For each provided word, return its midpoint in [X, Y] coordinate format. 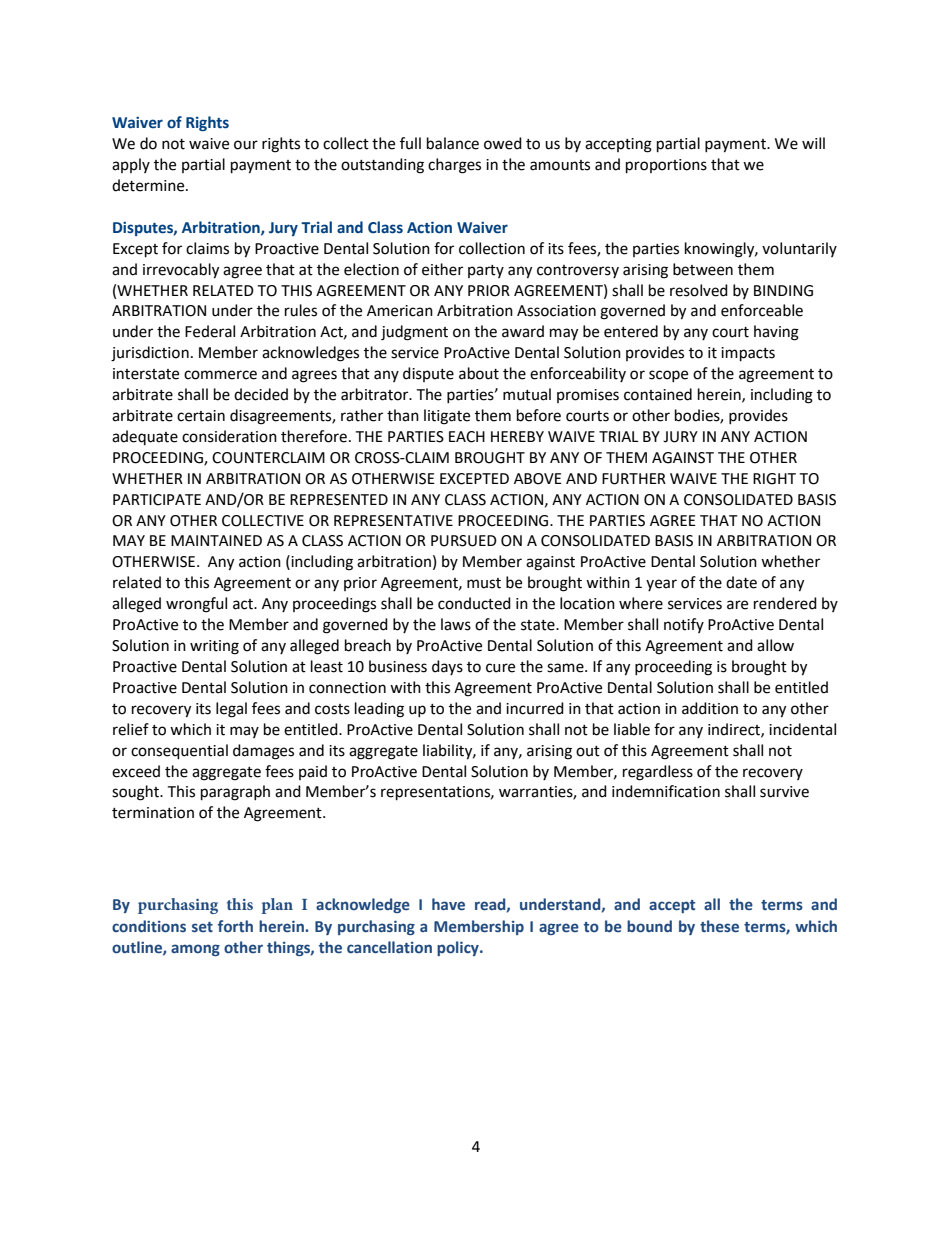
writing [214, 647]
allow [775, 645]
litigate [447, 417]
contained [658, 394]
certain [201, 416]
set [202, 927]
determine [149, 185]
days [447, 667]
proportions [666, 166]
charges [454, 166]
